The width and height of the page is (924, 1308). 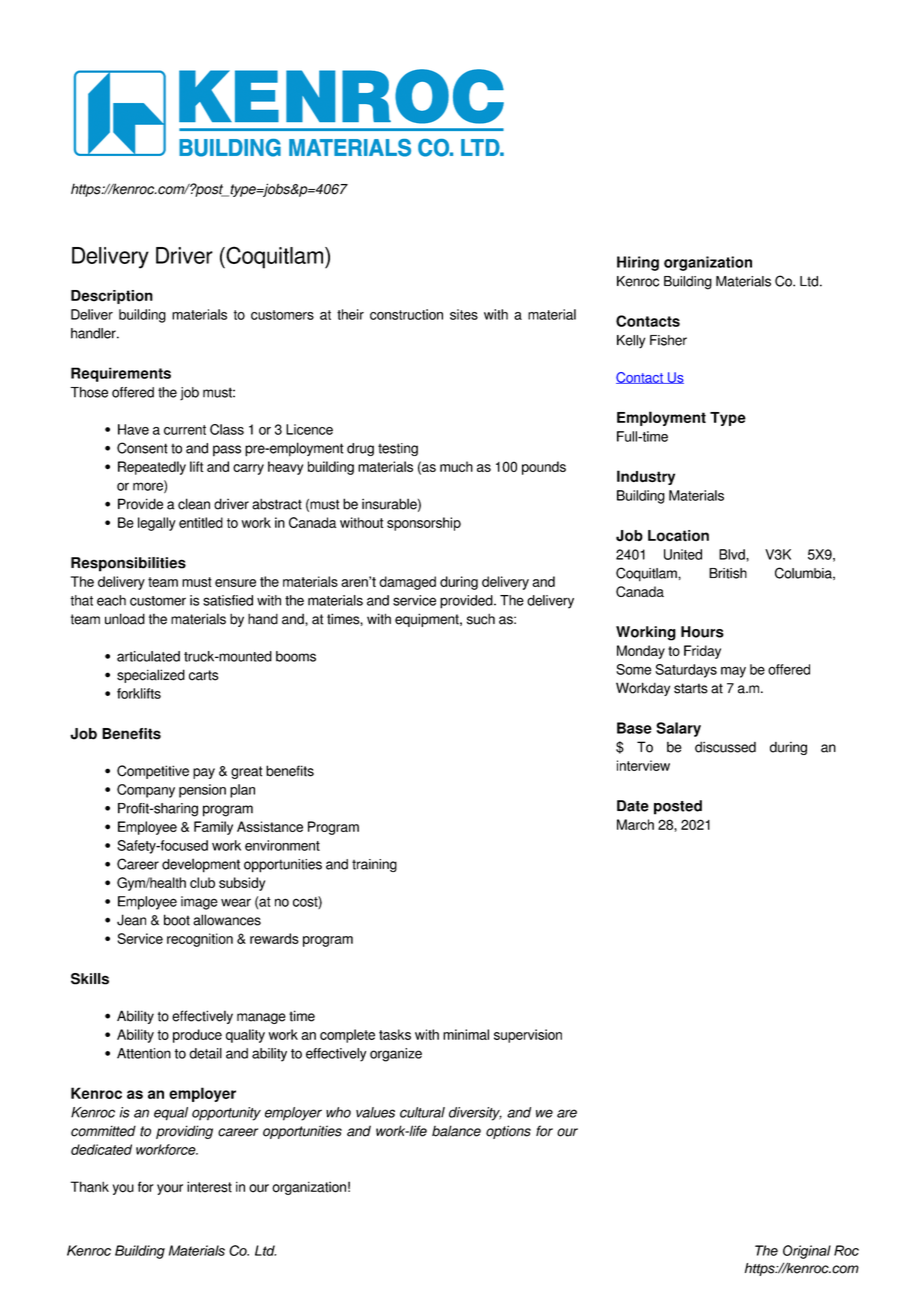 I want to click on sites, so click(x=464, y=314).
